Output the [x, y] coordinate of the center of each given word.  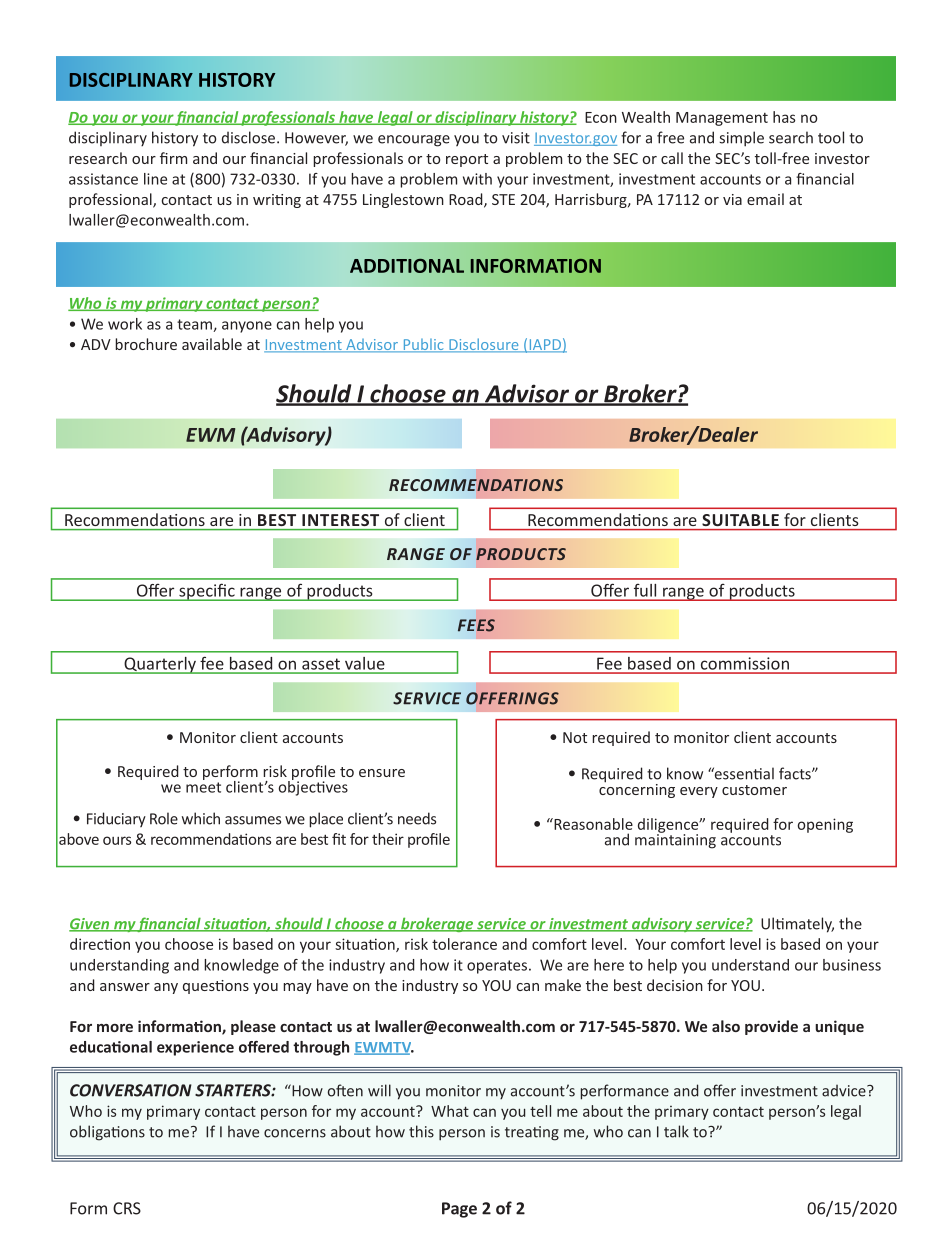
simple [741, 139]
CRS [127, 1208]
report [467, 160]
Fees [476, 625]
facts [796, 773]
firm [173, 158]
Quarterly [160, 665]
